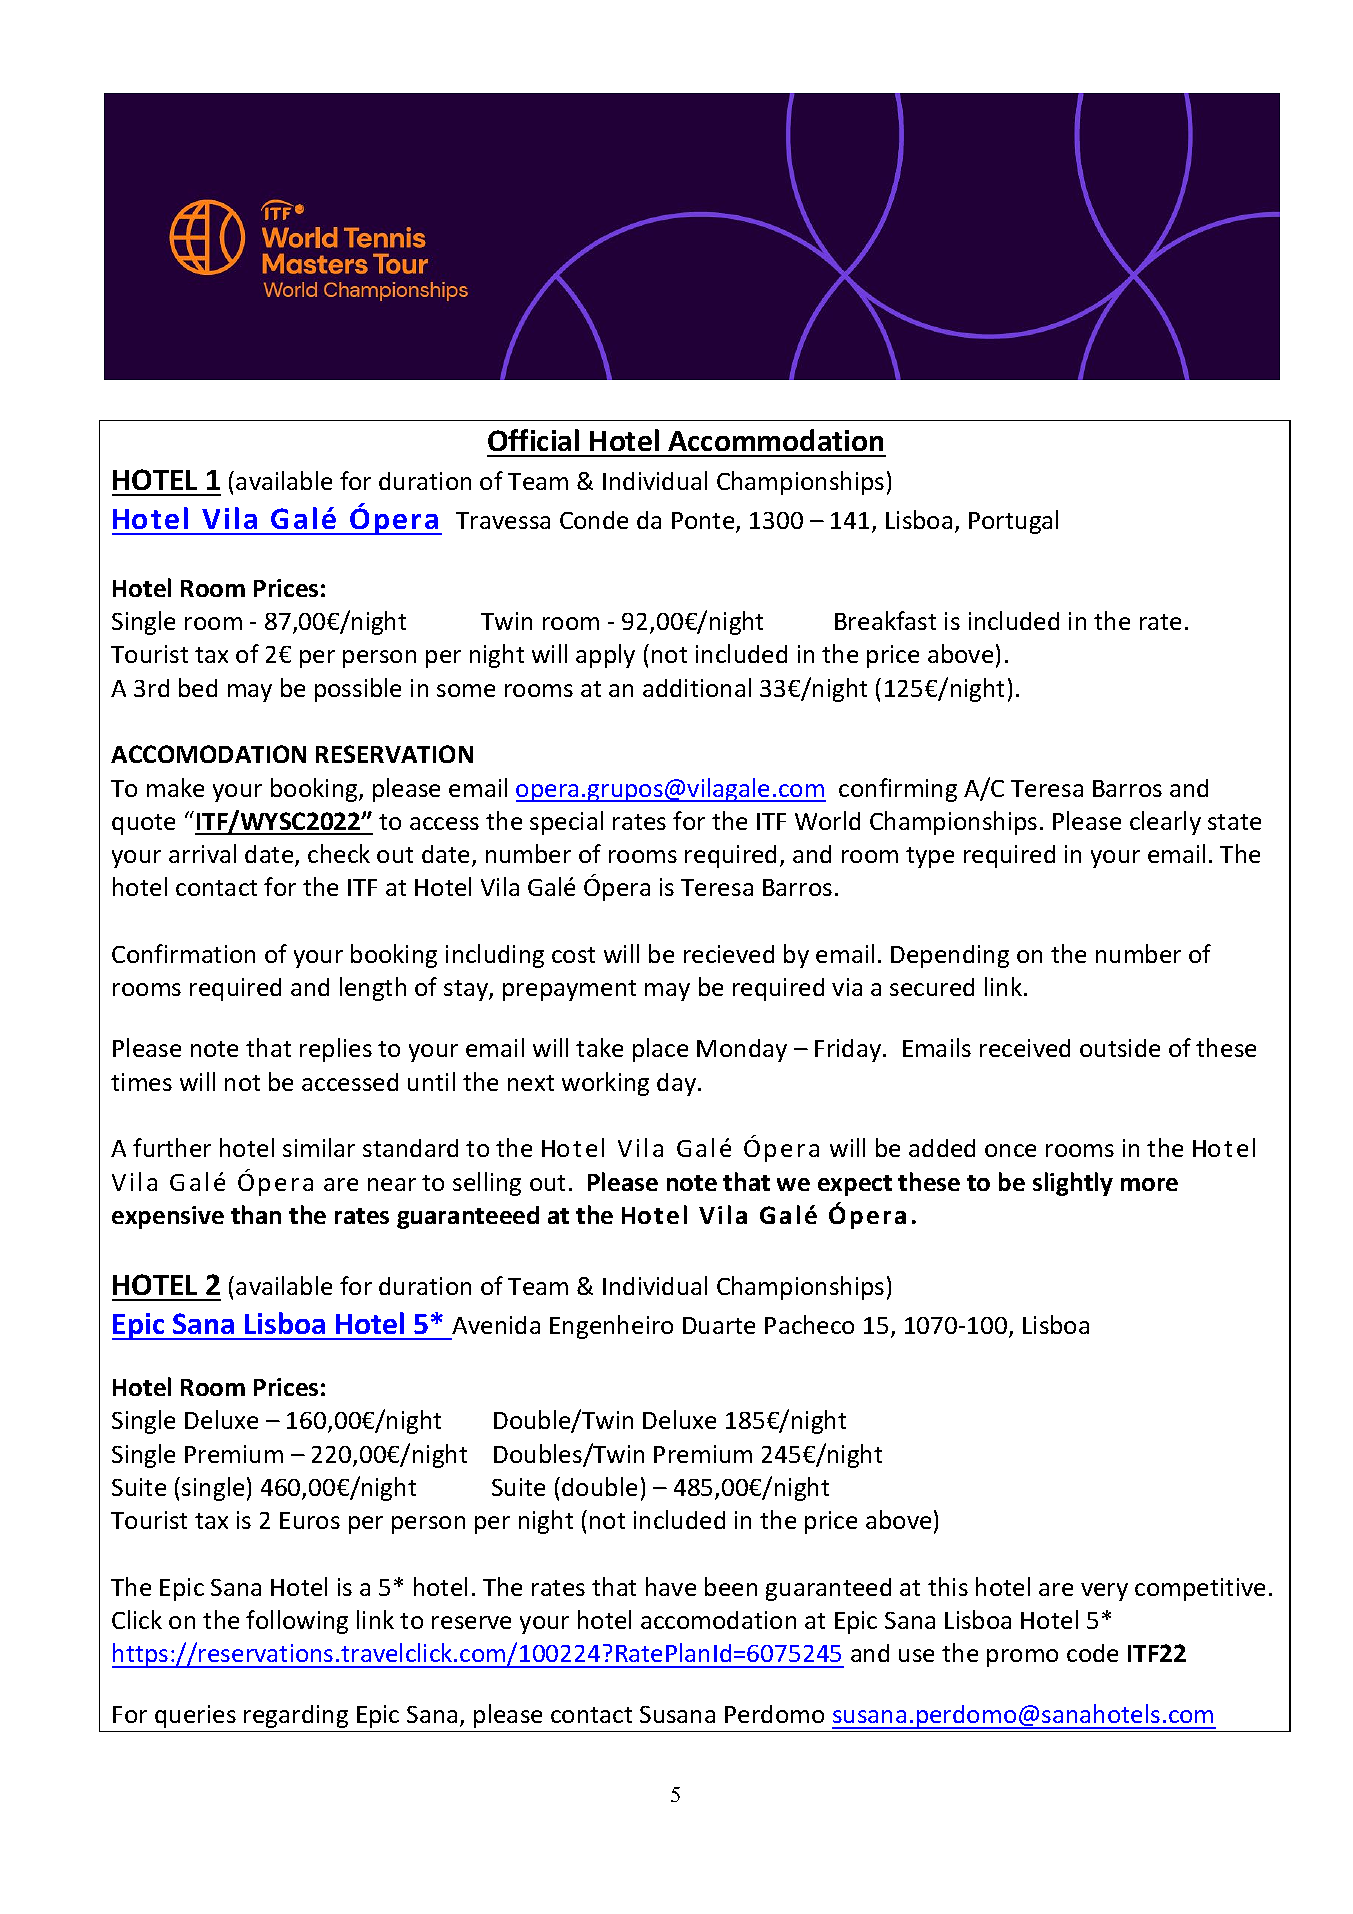  What do you see at coordinates (1092, 1653) in the screenshot?
I see `code` at bounding box center [1092, 1653].
